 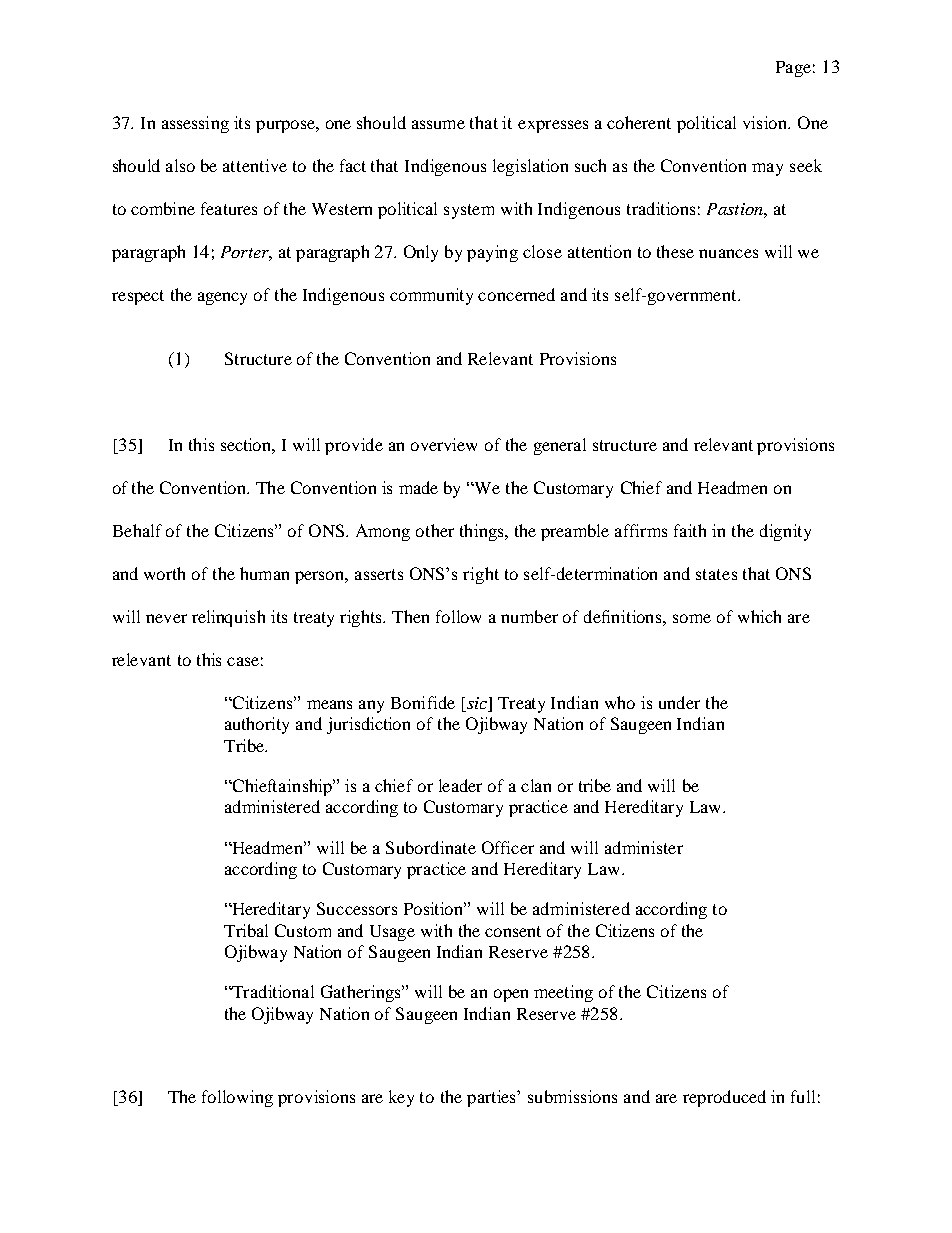 I want to click on section, so click(x=248, y=446).
